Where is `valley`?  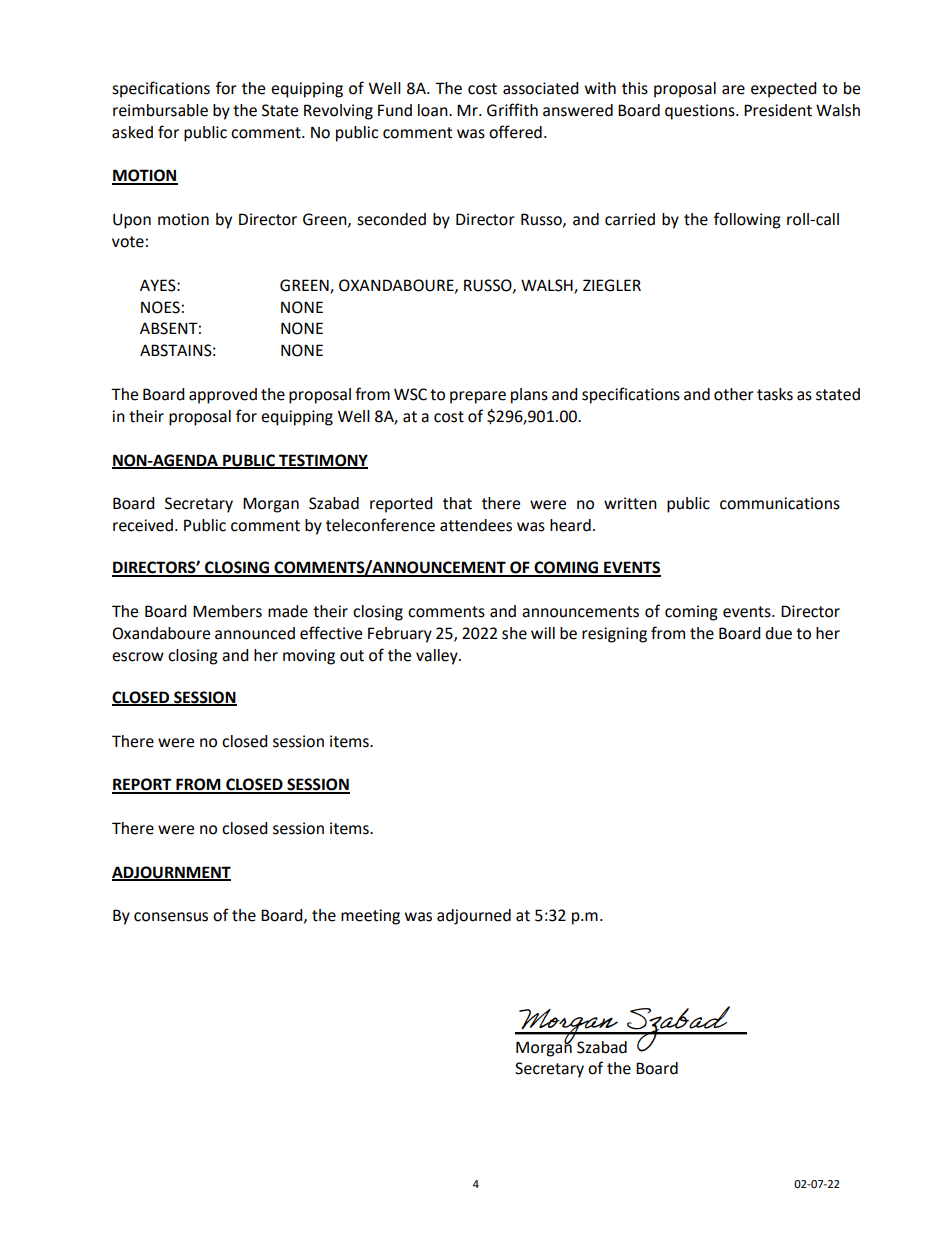 valley is located at coordinates (438, 657).
